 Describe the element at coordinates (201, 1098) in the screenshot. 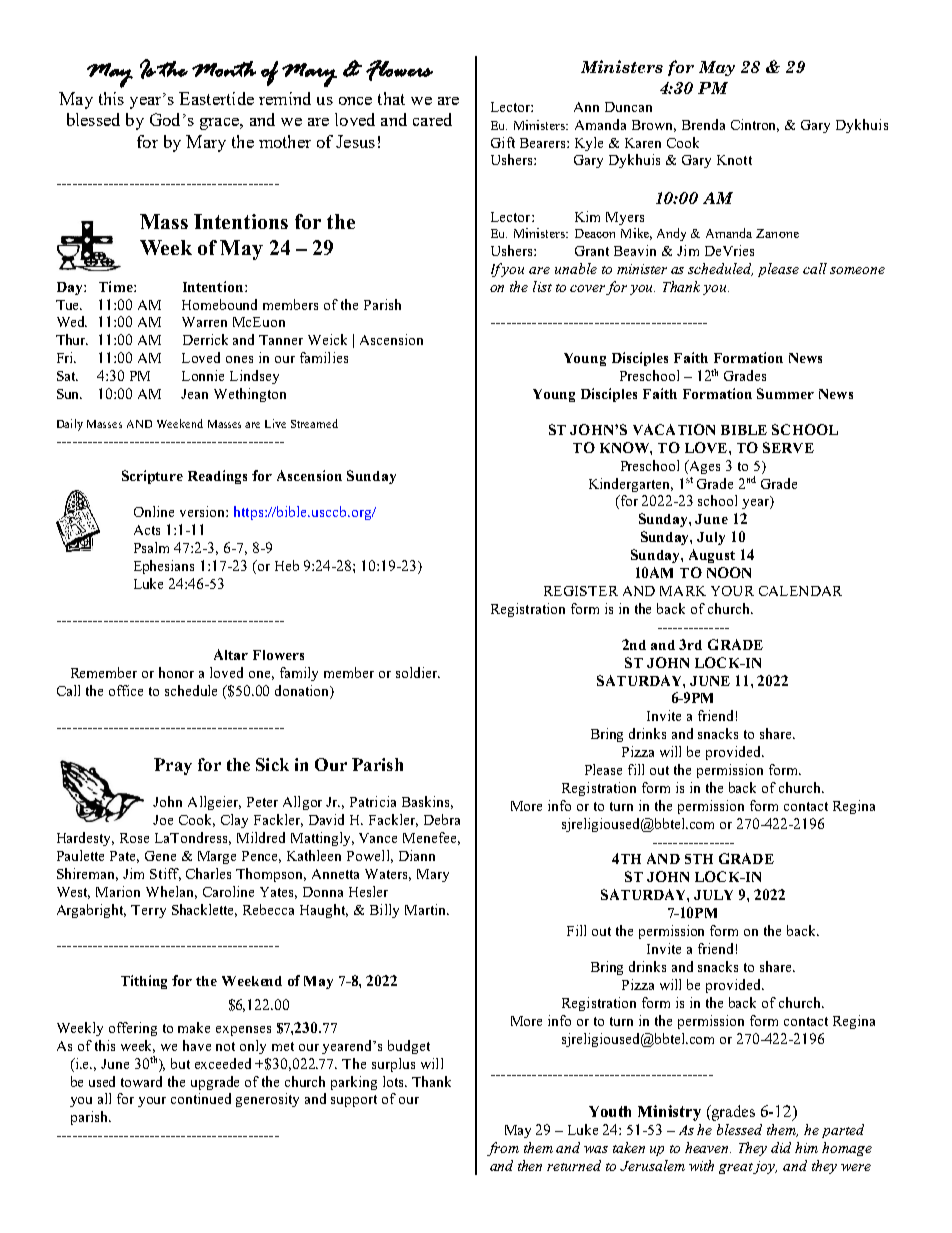

I see `continued` at that location.
